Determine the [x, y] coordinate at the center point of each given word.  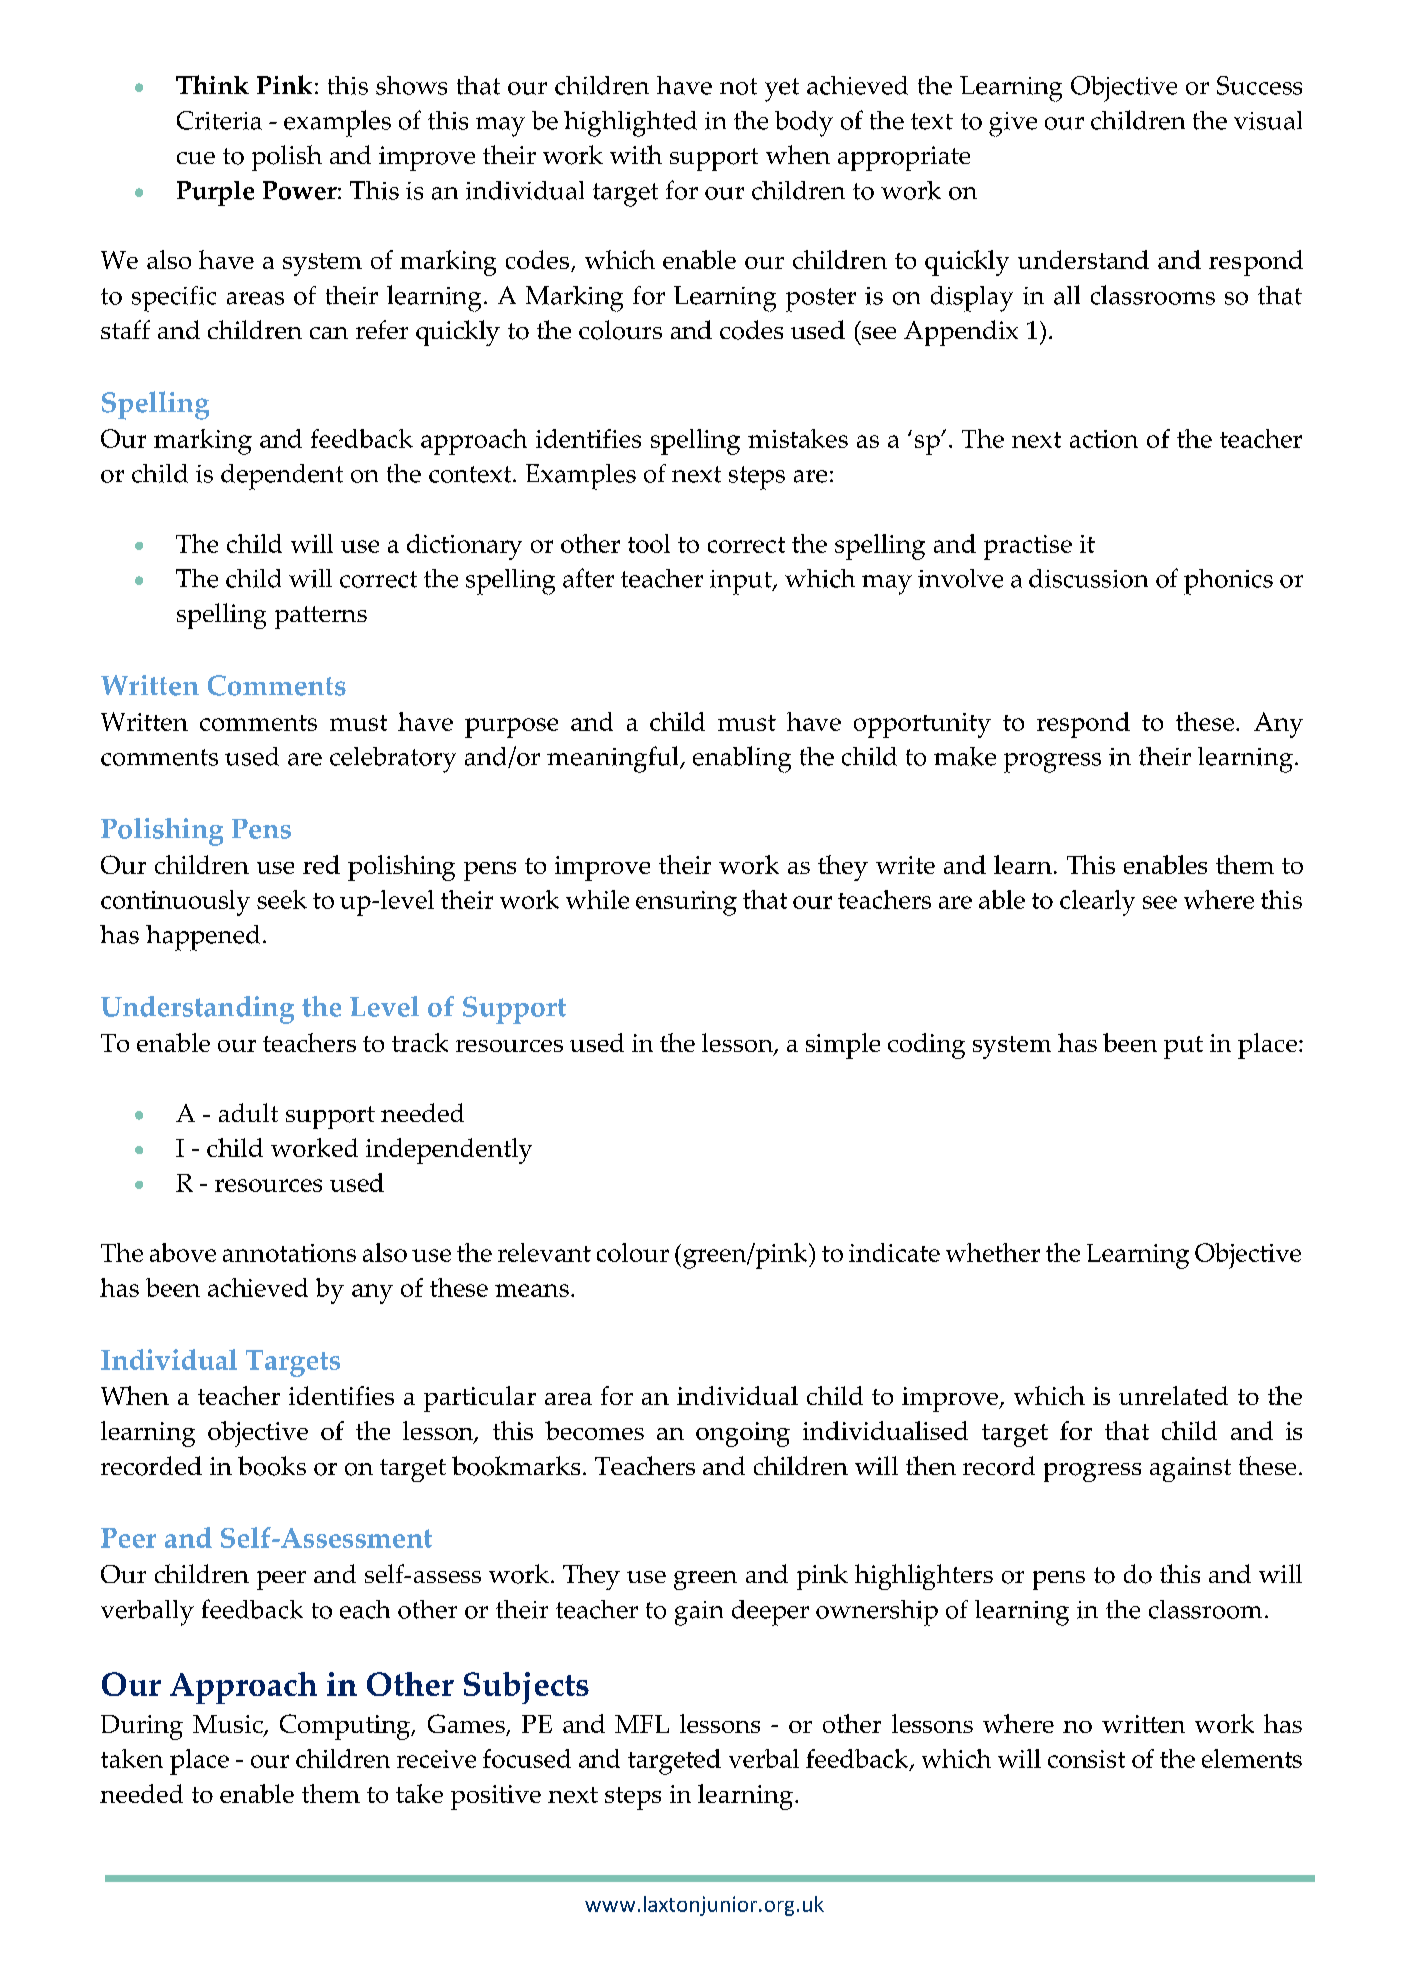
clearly [1097, 903]
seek [282, 899]
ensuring [686, 903]
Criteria [219, 120]
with [636, 154]
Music [229, 1725]
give [1013, 124]
